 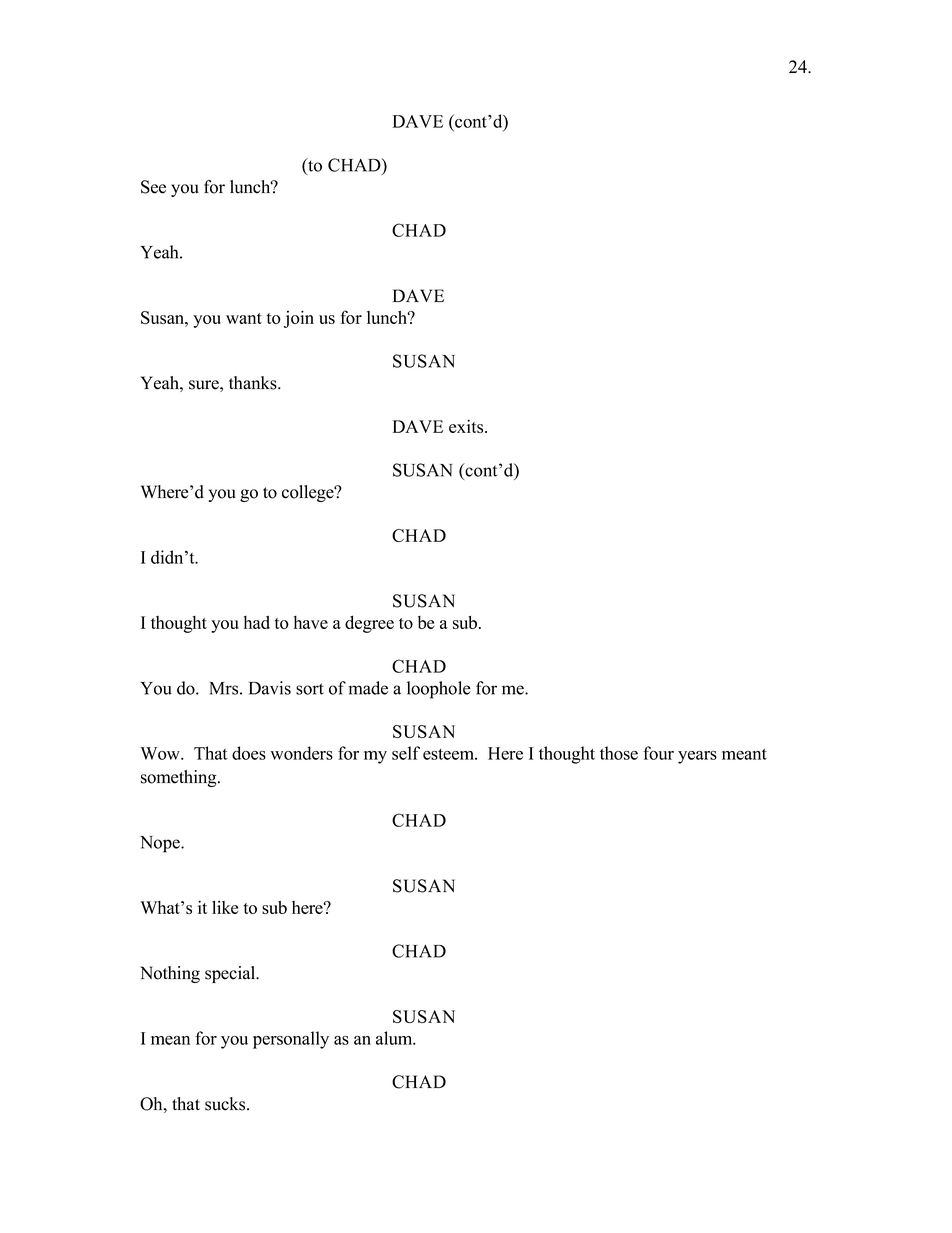 What do you see at coordinates (439, 690) in the page?
I see `loophole` at bounding box center [439, 690].
